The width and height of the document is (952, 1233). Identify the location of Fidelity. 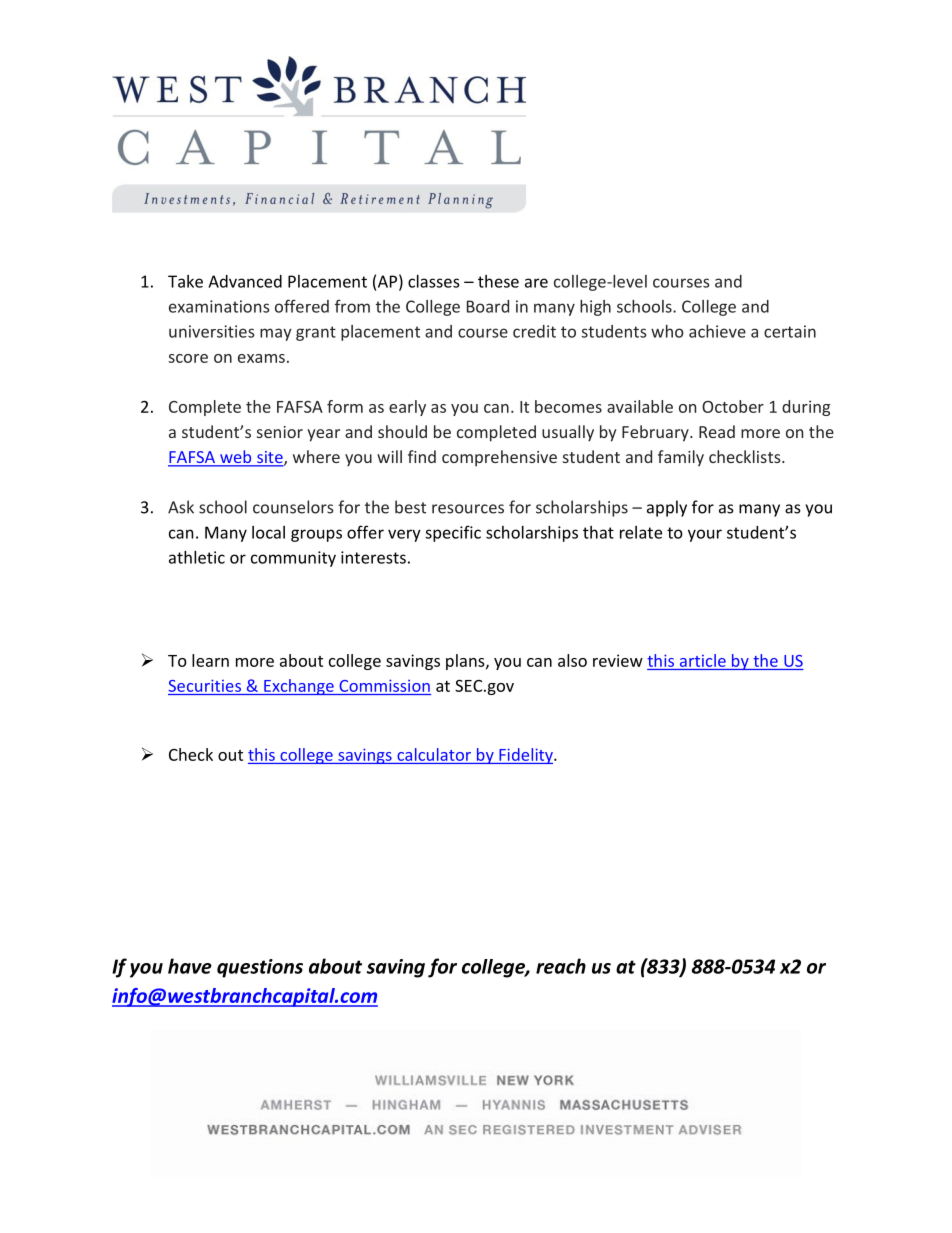
(526, 756).
